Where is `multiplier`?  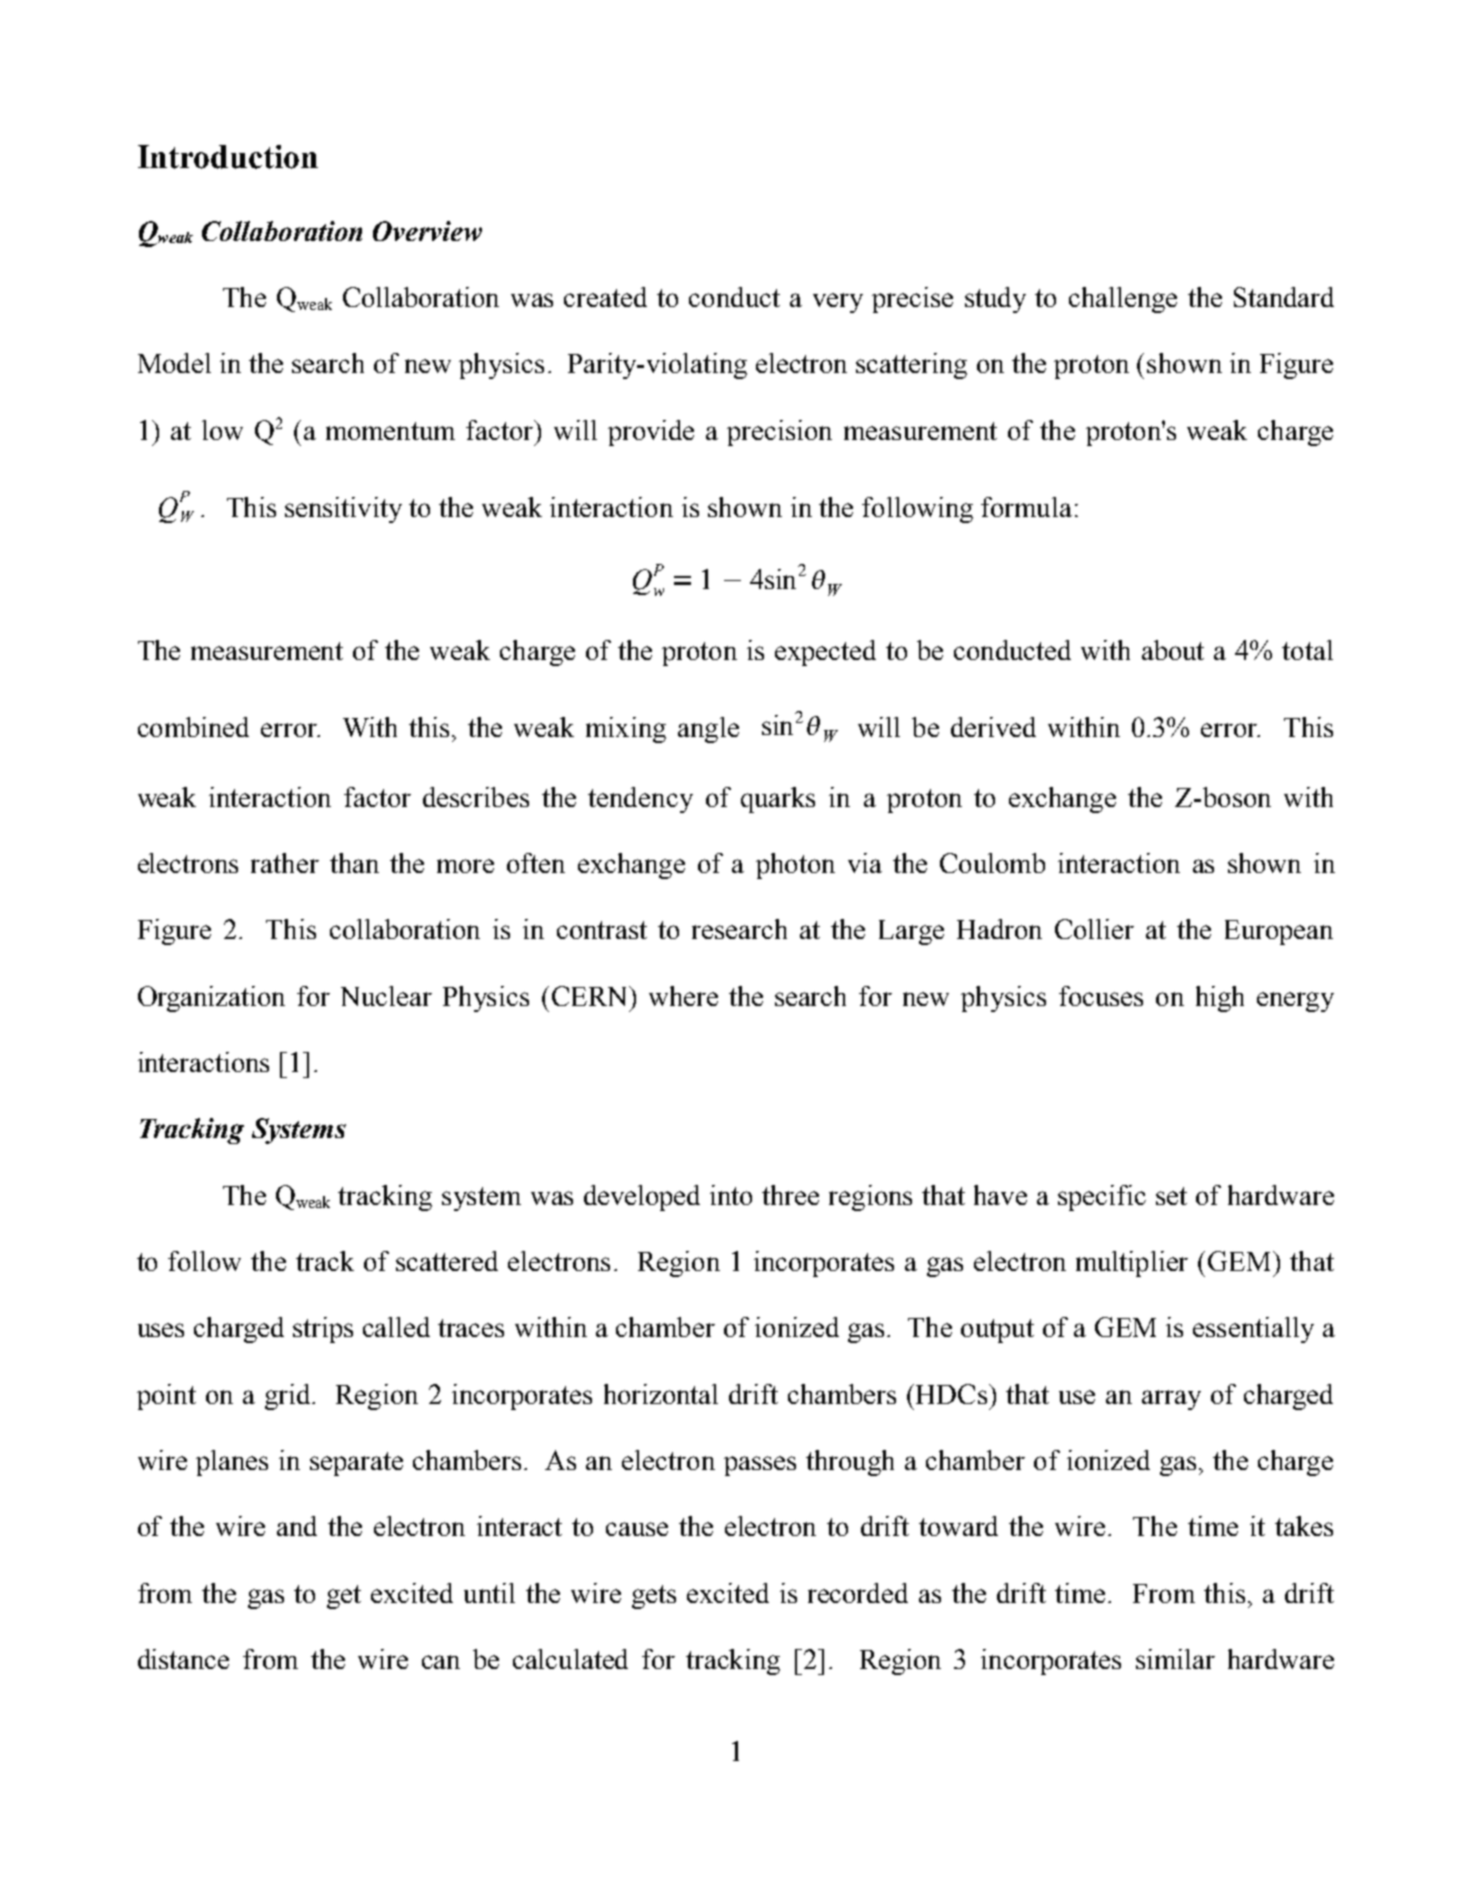
multiplier is located at coordinates (1132, 1264).
